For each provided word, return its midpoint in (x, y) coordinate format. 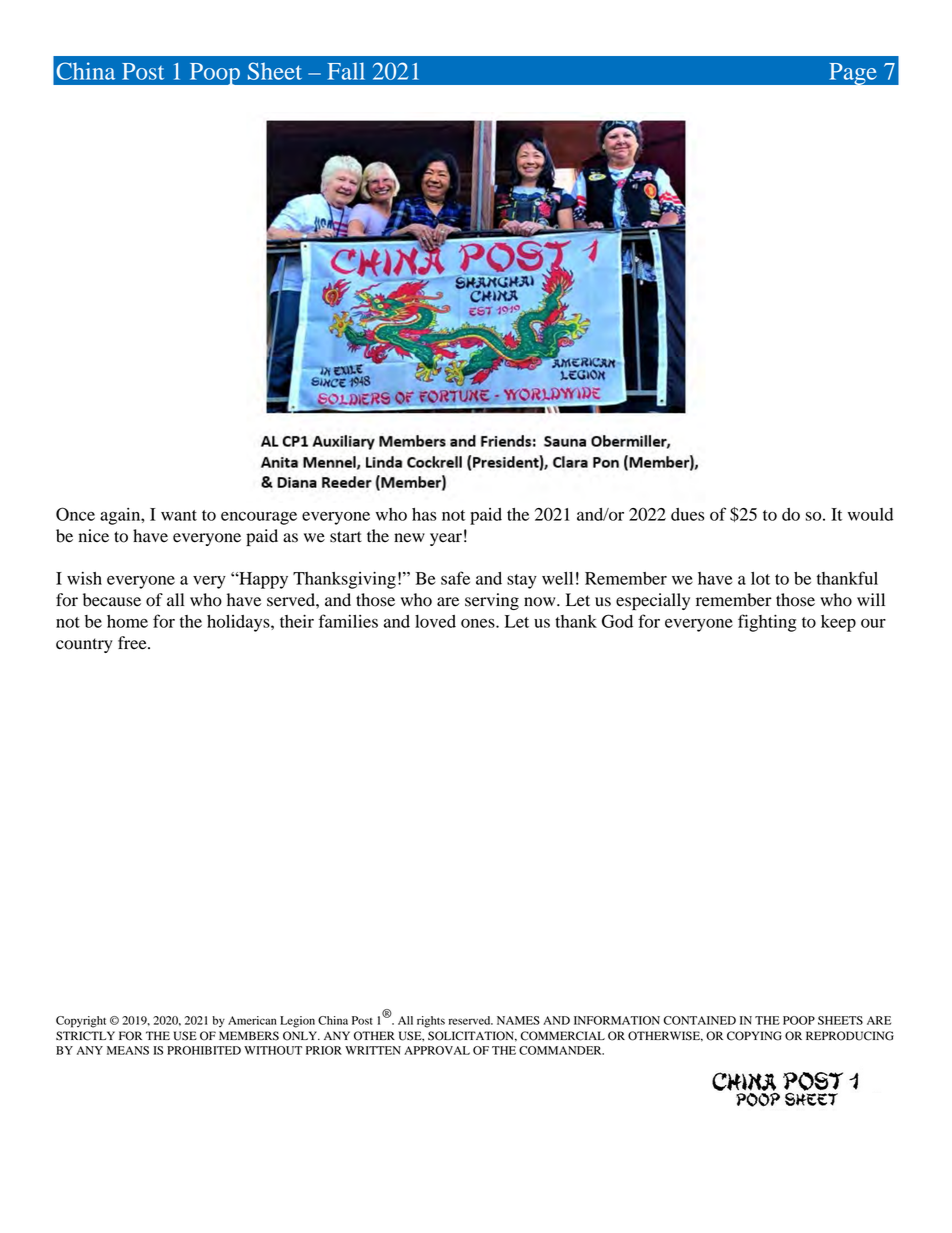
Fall (346, 71)
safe (455, 578)
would (870, 514)
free (133, 643)
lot (760, 578)
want (179, 515)
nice (94, 536)
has (424, 514)
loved (435, 621)
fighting (767, 623)
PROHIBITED (204, 1050)
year (446, 539)
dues (688, 514)
